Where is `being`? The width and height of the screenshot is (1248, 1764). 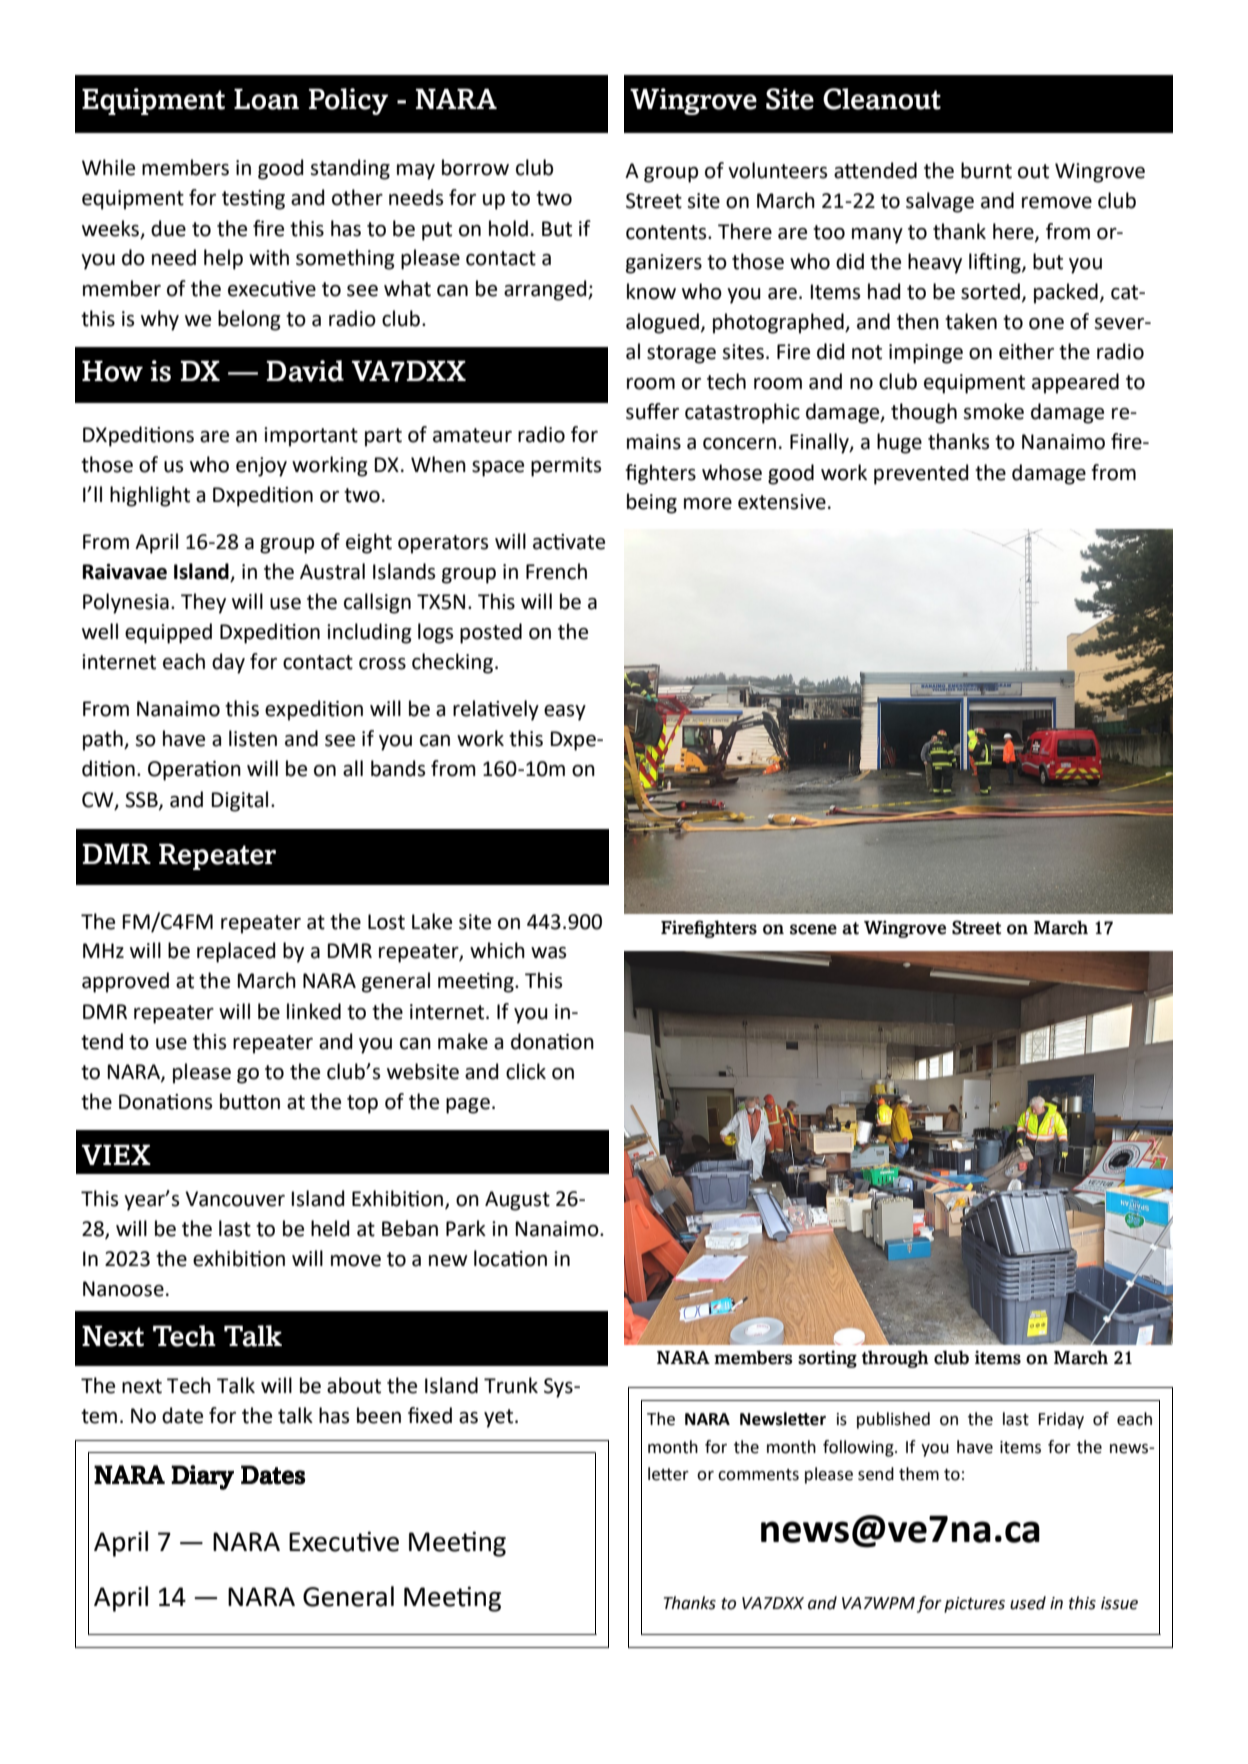 being is located at coordinates (652, 503).
